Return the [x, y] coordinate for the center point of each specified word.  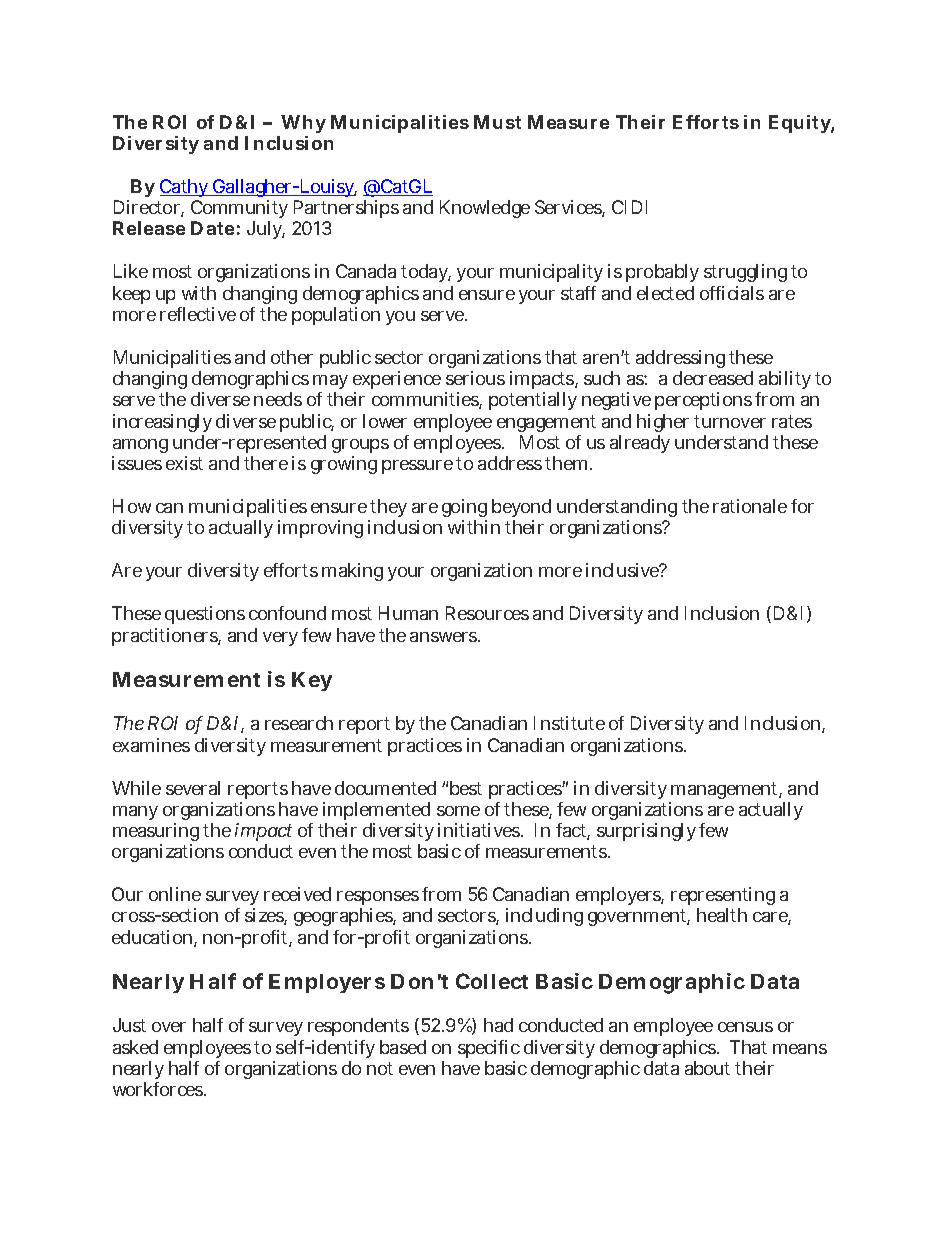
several [193, 788]
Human [408, 613]
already [640, 444]
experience [397, 382]
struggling [745, 273]
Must [497, 122]
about [707, 1068]
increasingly [162, 423]
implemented [376, 811]
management [724, 790]
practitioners [165, 637]
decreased [713, 378]
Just [129, 1025]
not [380, 1068]
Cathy [184, 190]
